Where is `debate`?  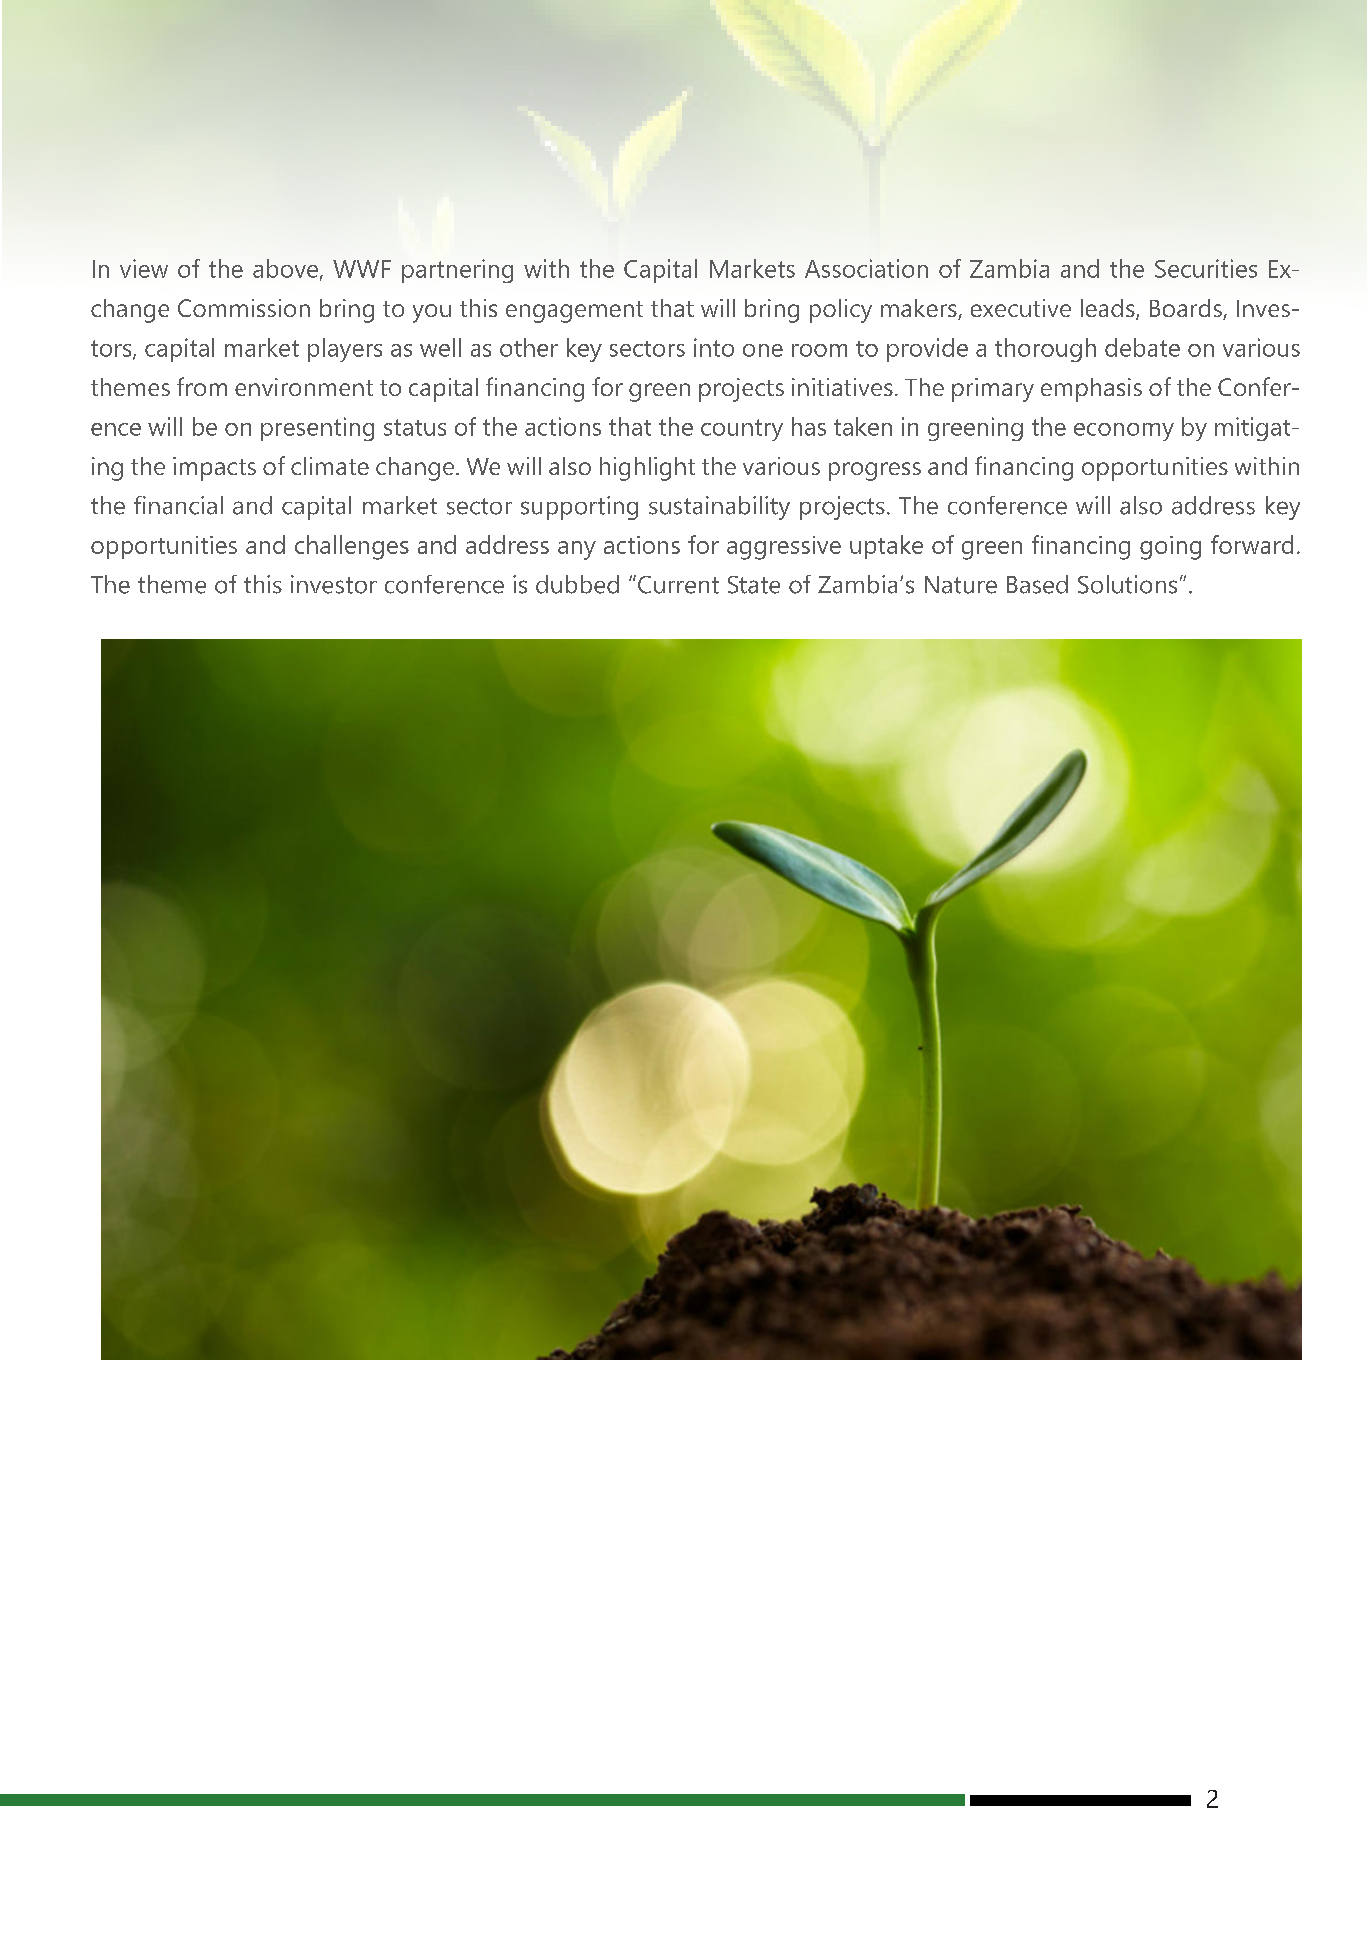 debate is located at coordinates (1142, 347).
